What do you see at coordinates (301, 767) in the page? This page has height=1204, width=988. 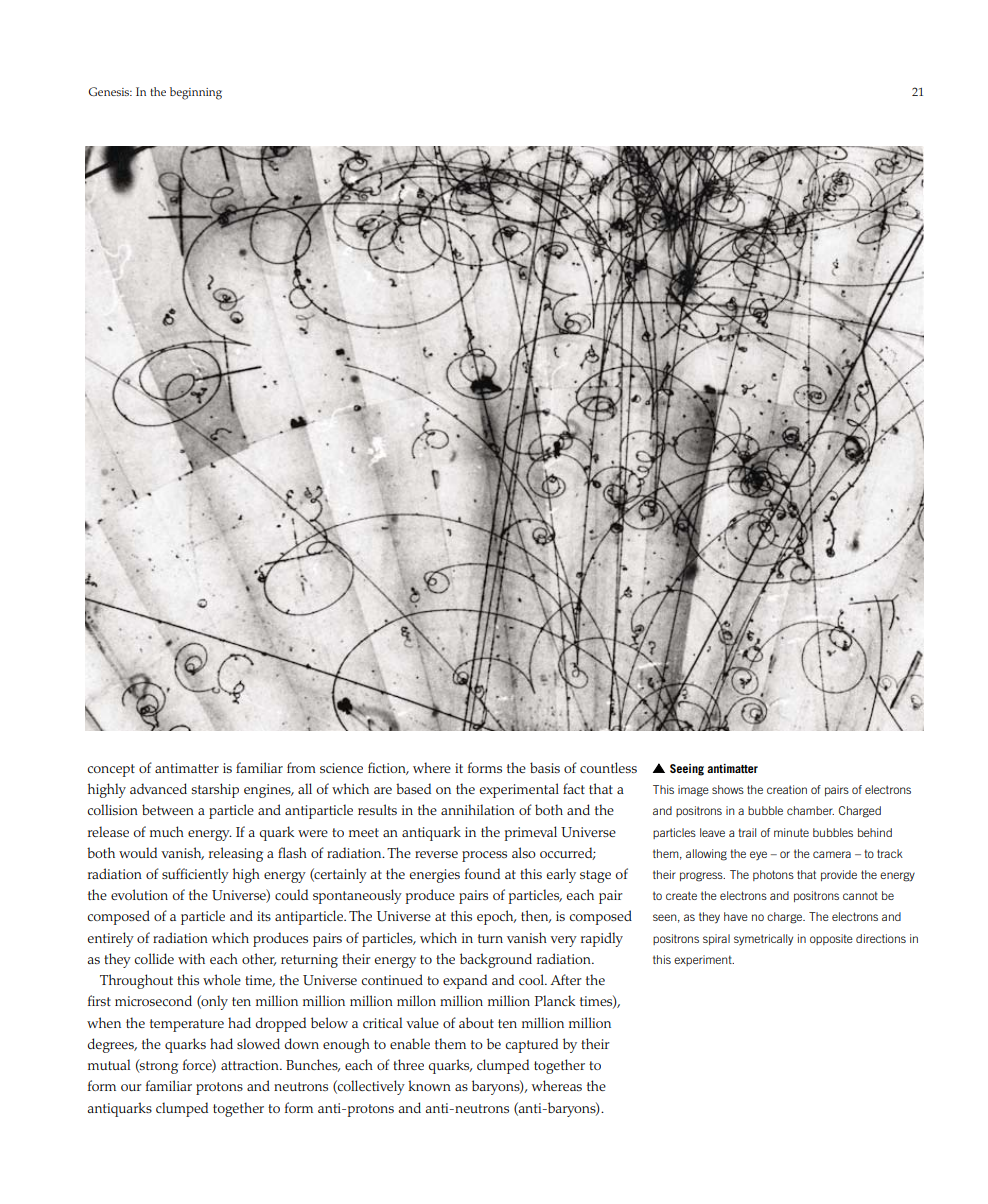 I see `from` at bounding box center [301, 767].
